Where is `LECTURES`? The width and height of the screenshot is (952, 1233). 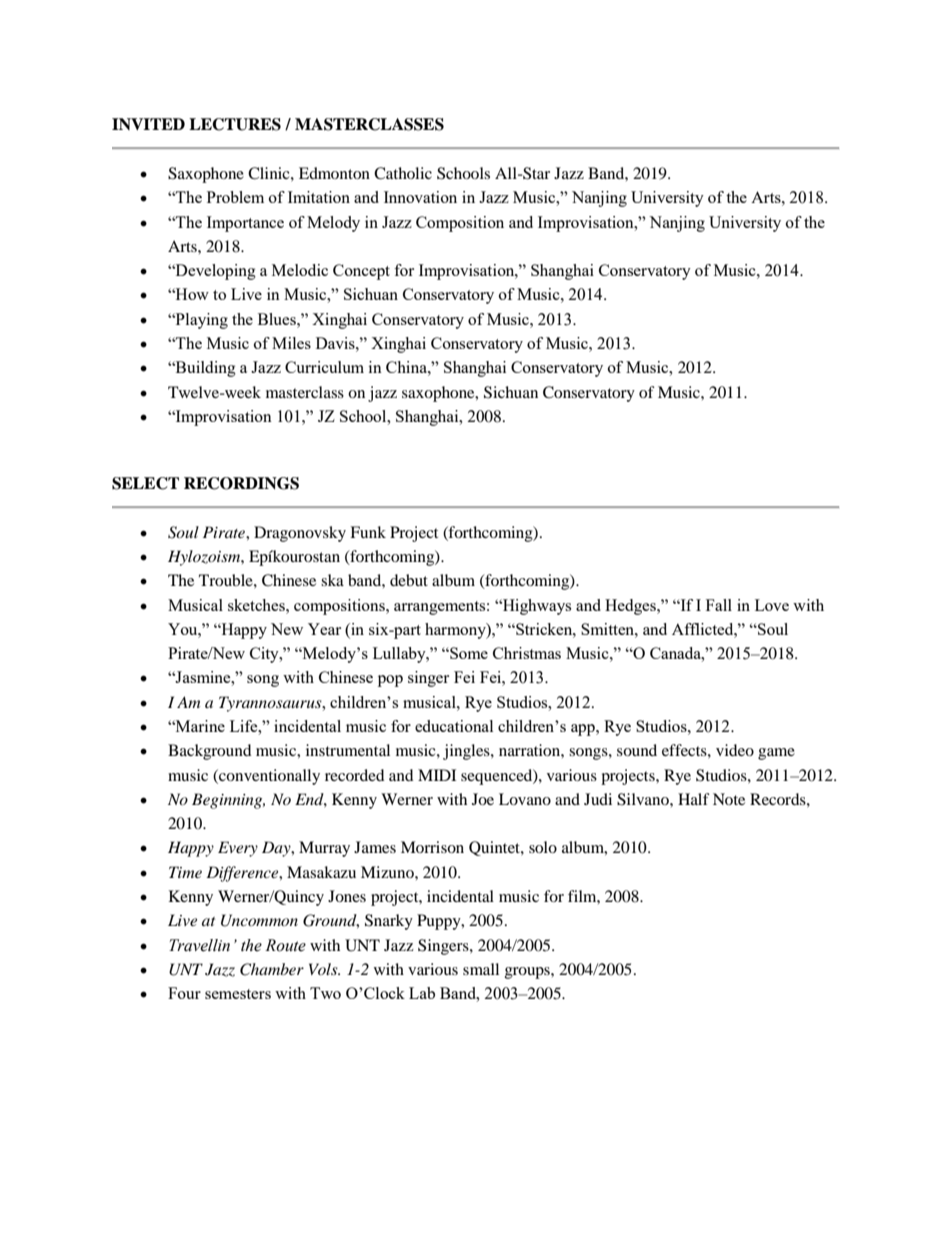
LECTURES is located at coordinates (235, 124).
